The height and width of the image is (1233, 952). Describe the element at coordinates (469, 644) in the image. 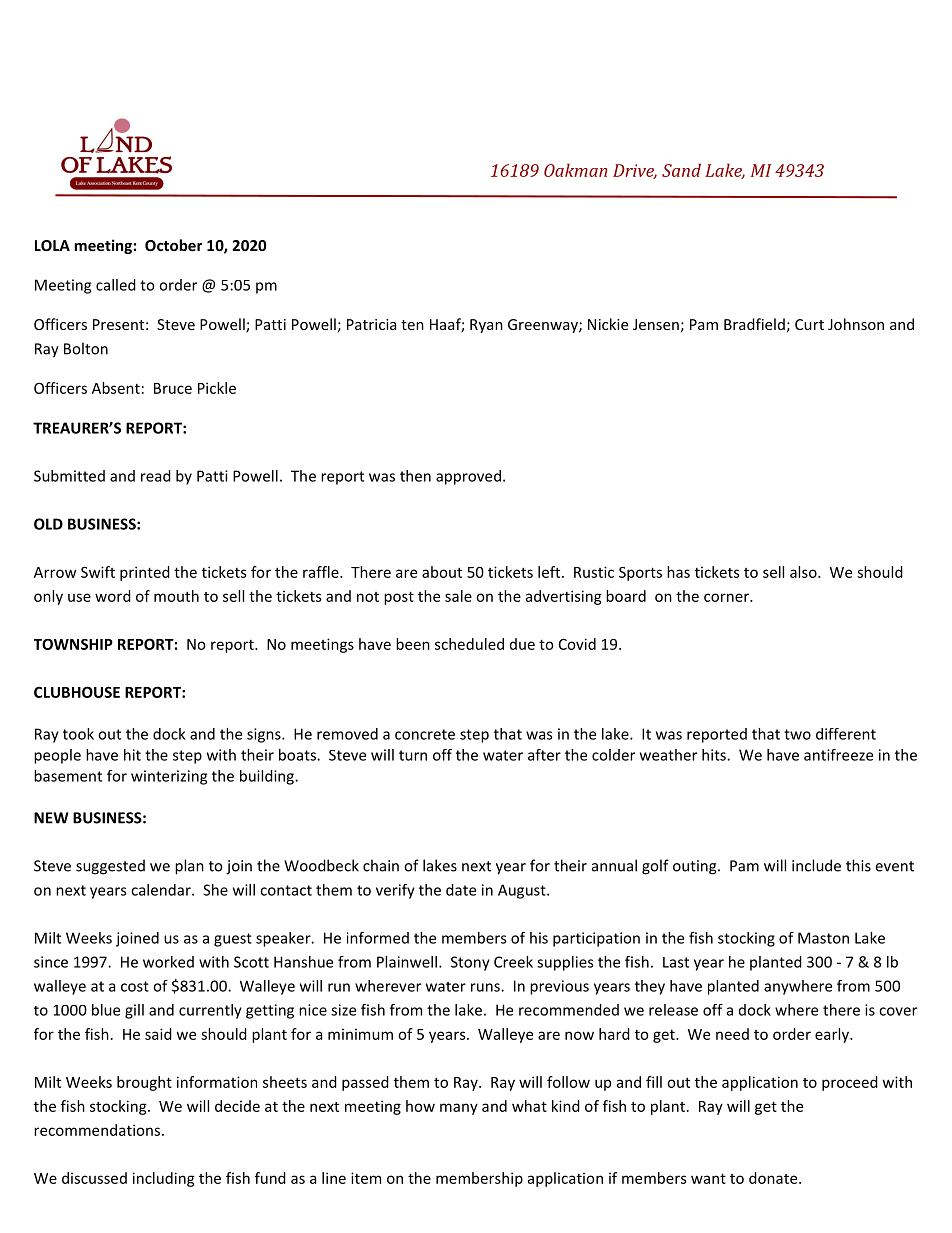

I see `scheduled` at that location.
